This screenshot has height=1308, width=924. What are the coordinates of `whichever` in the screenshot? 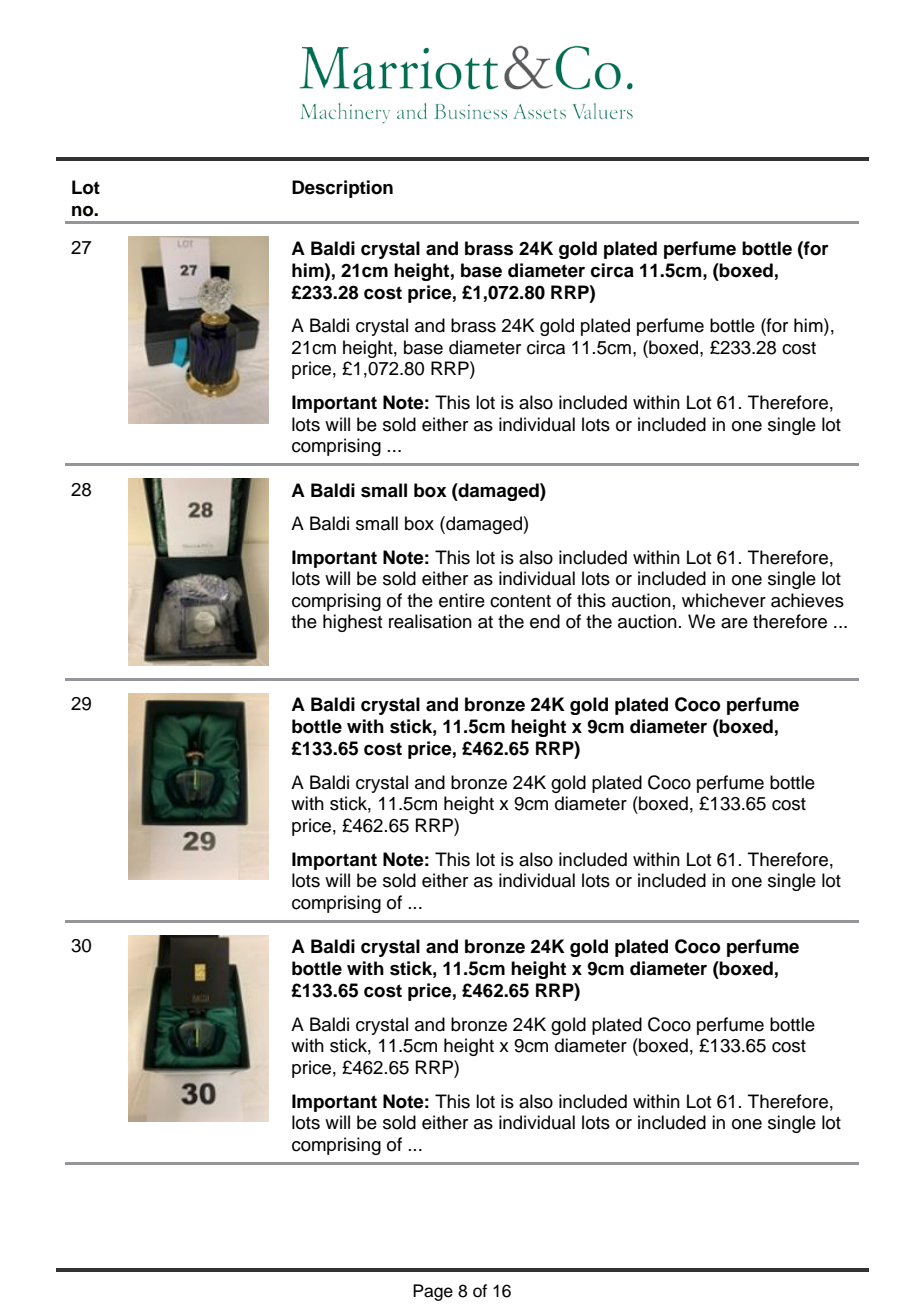 It's located at (724, 600).
